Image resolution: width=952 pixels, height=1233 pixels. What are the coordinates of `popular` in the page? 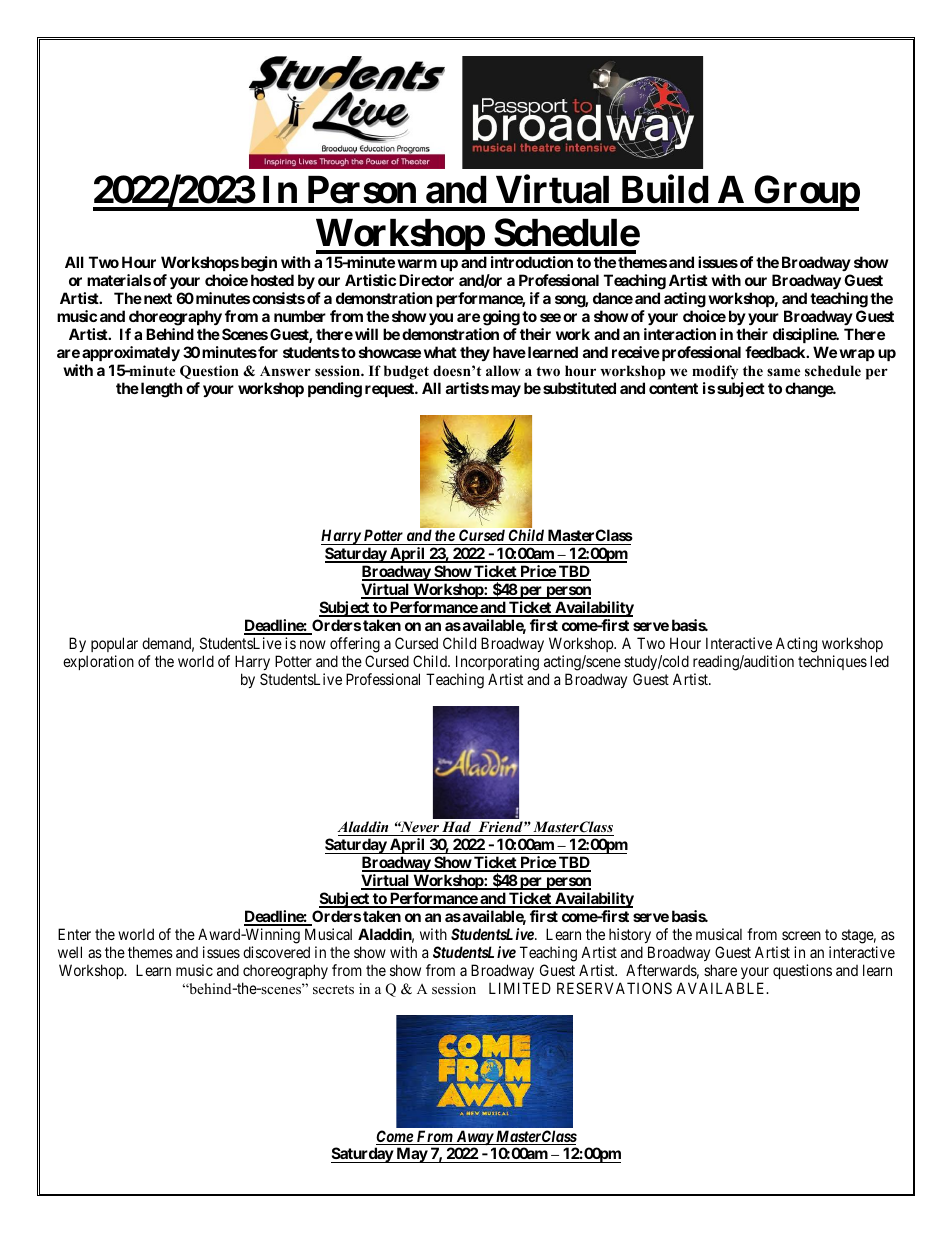 It's located at (114, 644).
